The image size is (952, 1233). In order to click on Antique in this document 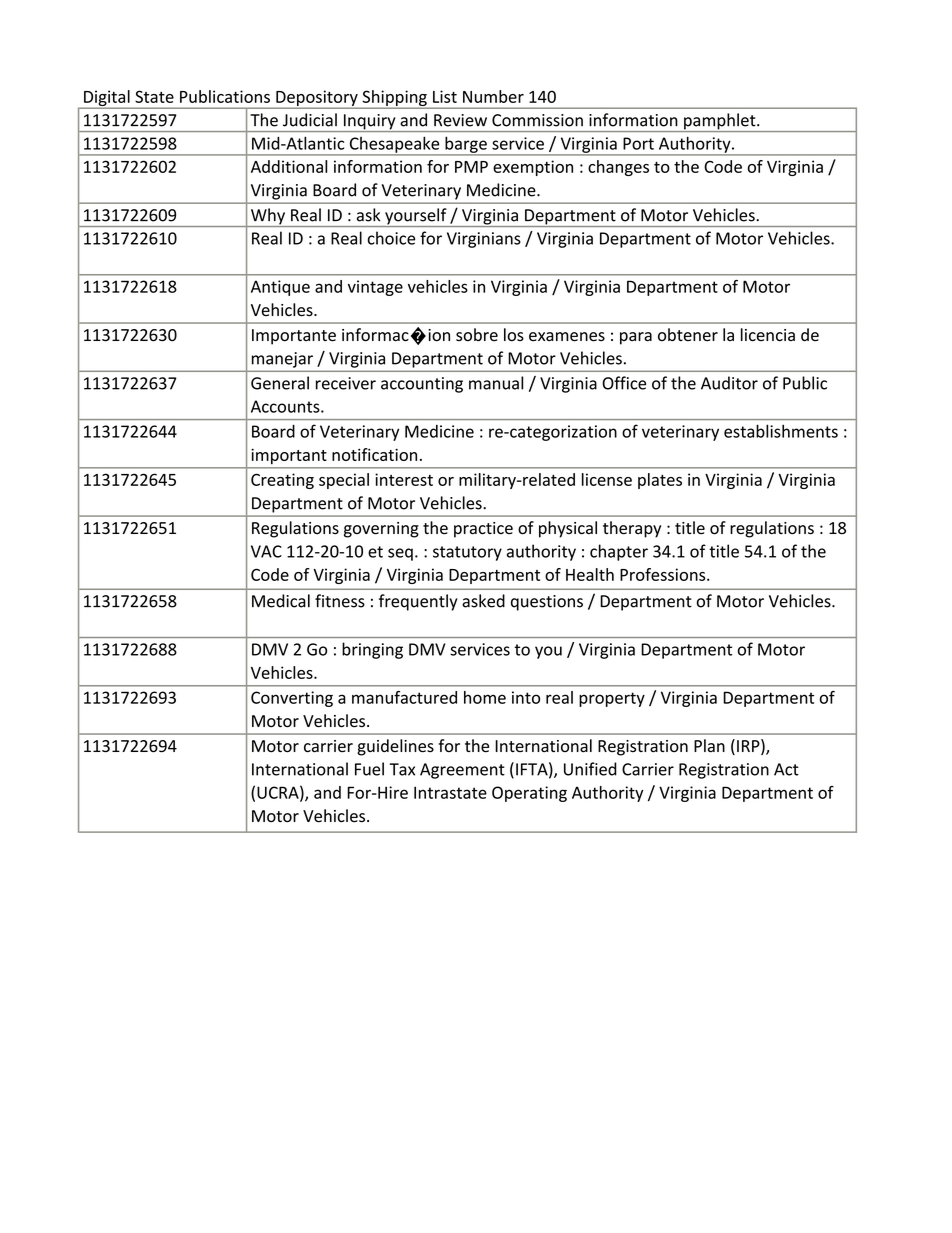, I will do `click(280, 288)`.
